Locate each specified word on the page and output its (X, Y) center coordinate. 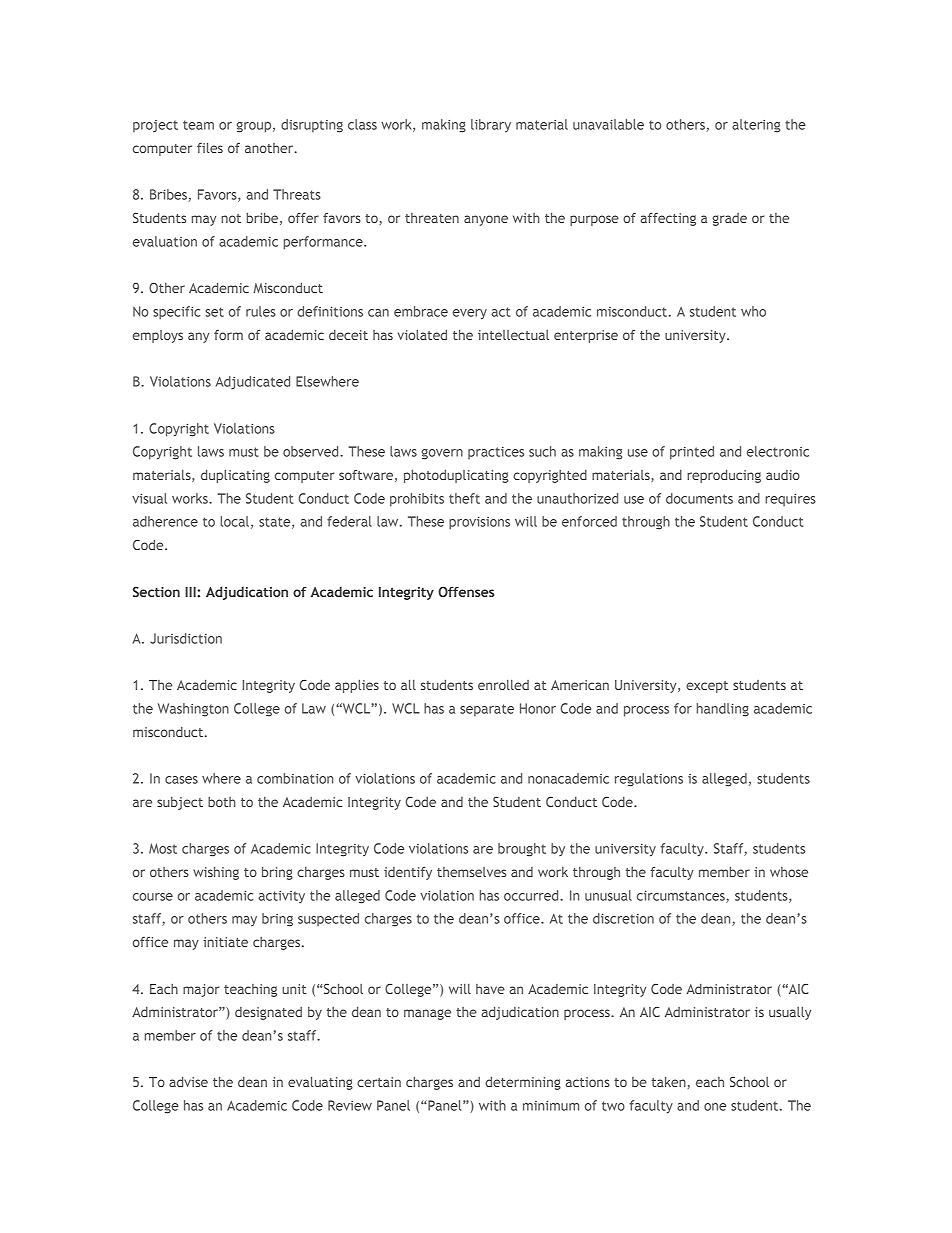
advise (188, 1081)
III (191, 592)
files (210, 147)
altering (756, 126)
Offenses (466, 591)
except (707, 687)
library (491, 125)
